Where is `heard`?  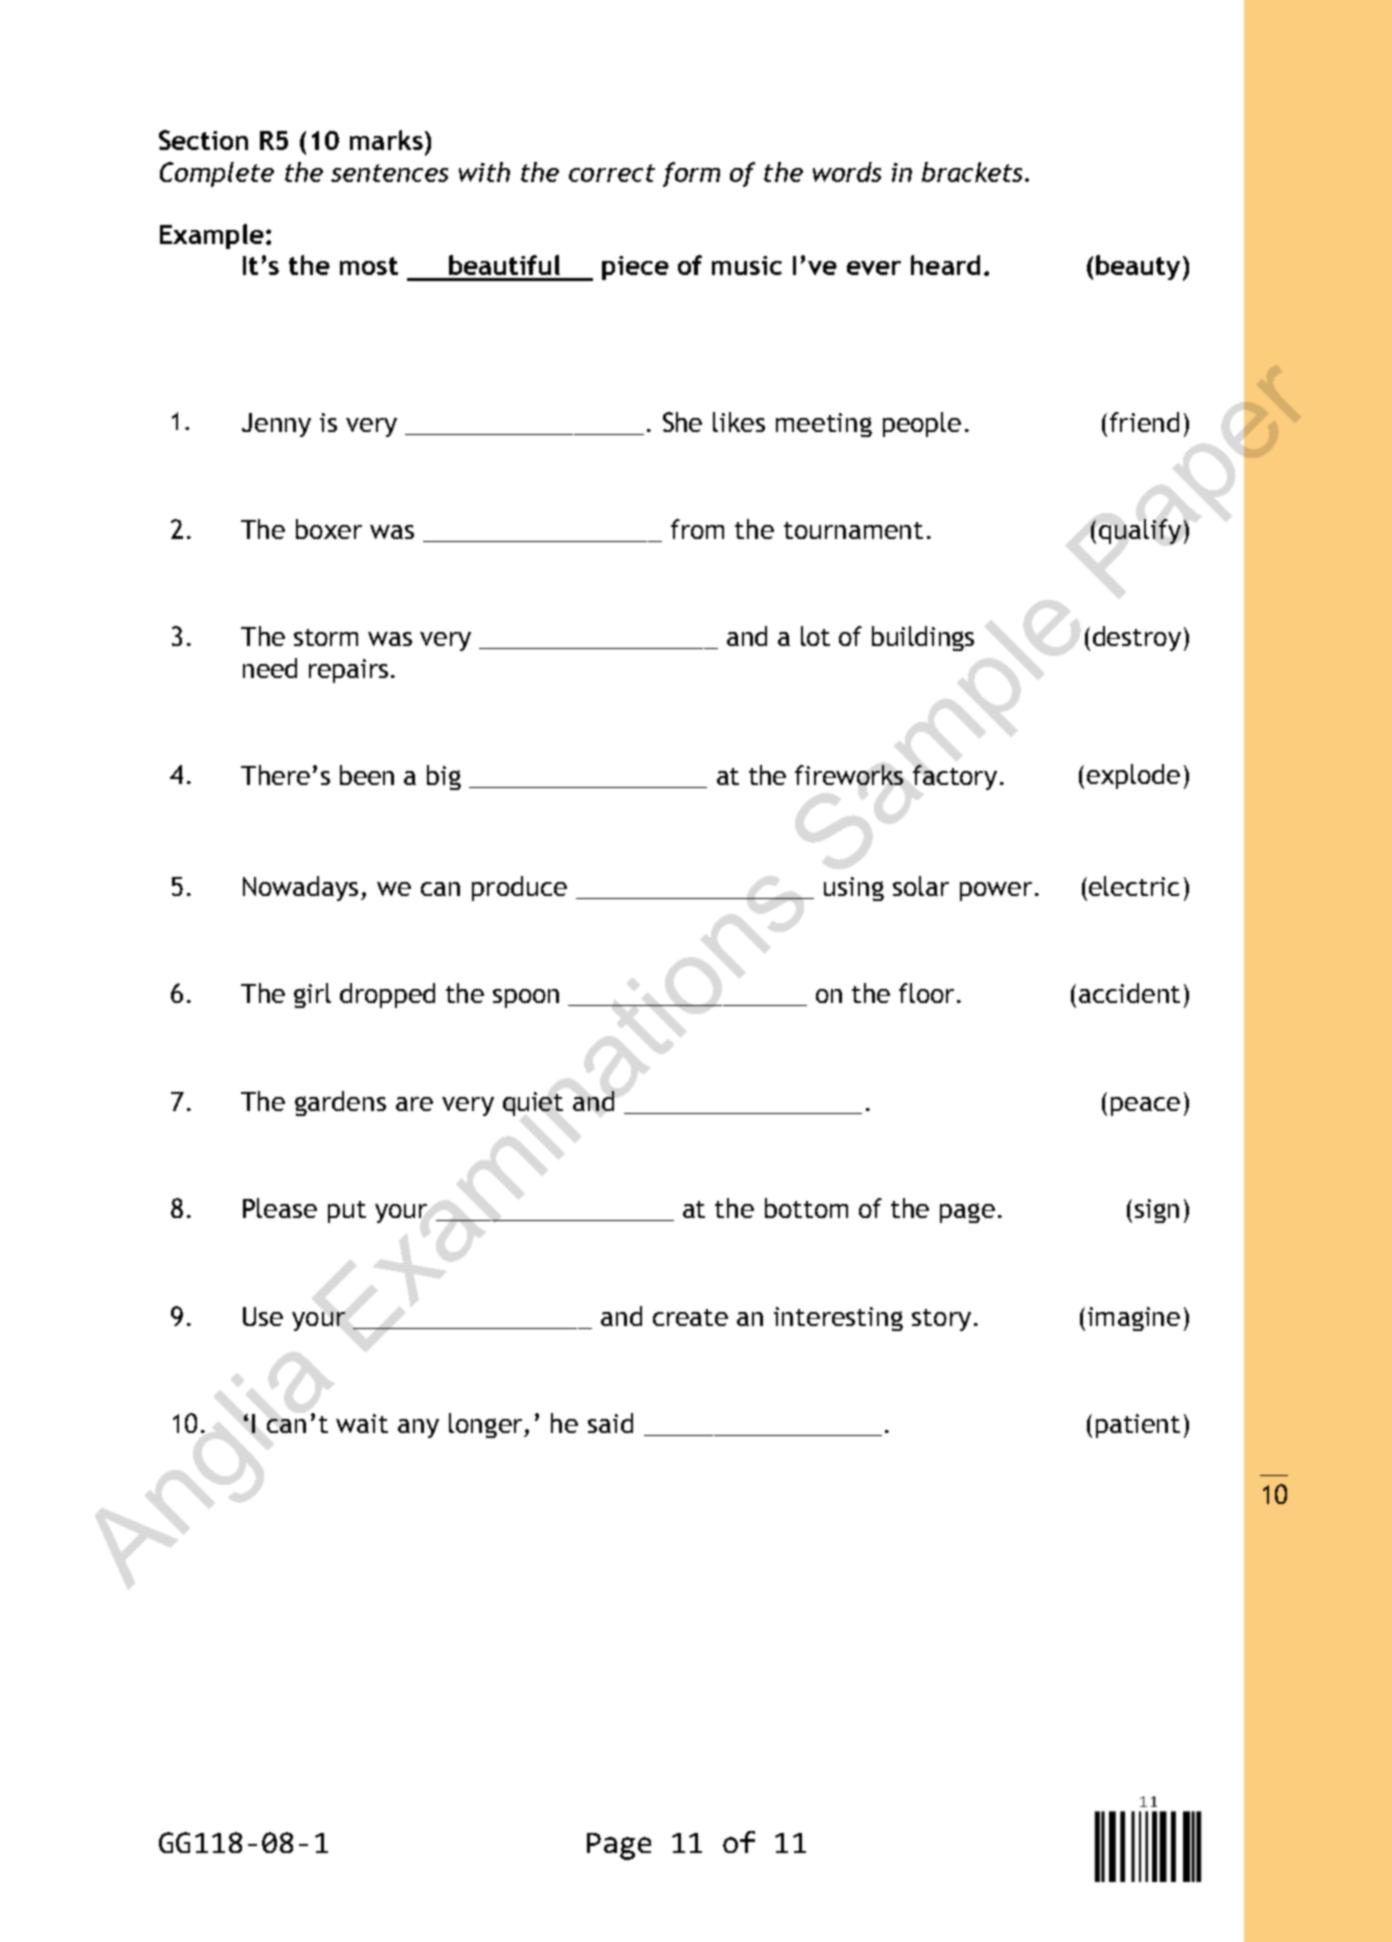 heard is located at coordinates (945, 265).
